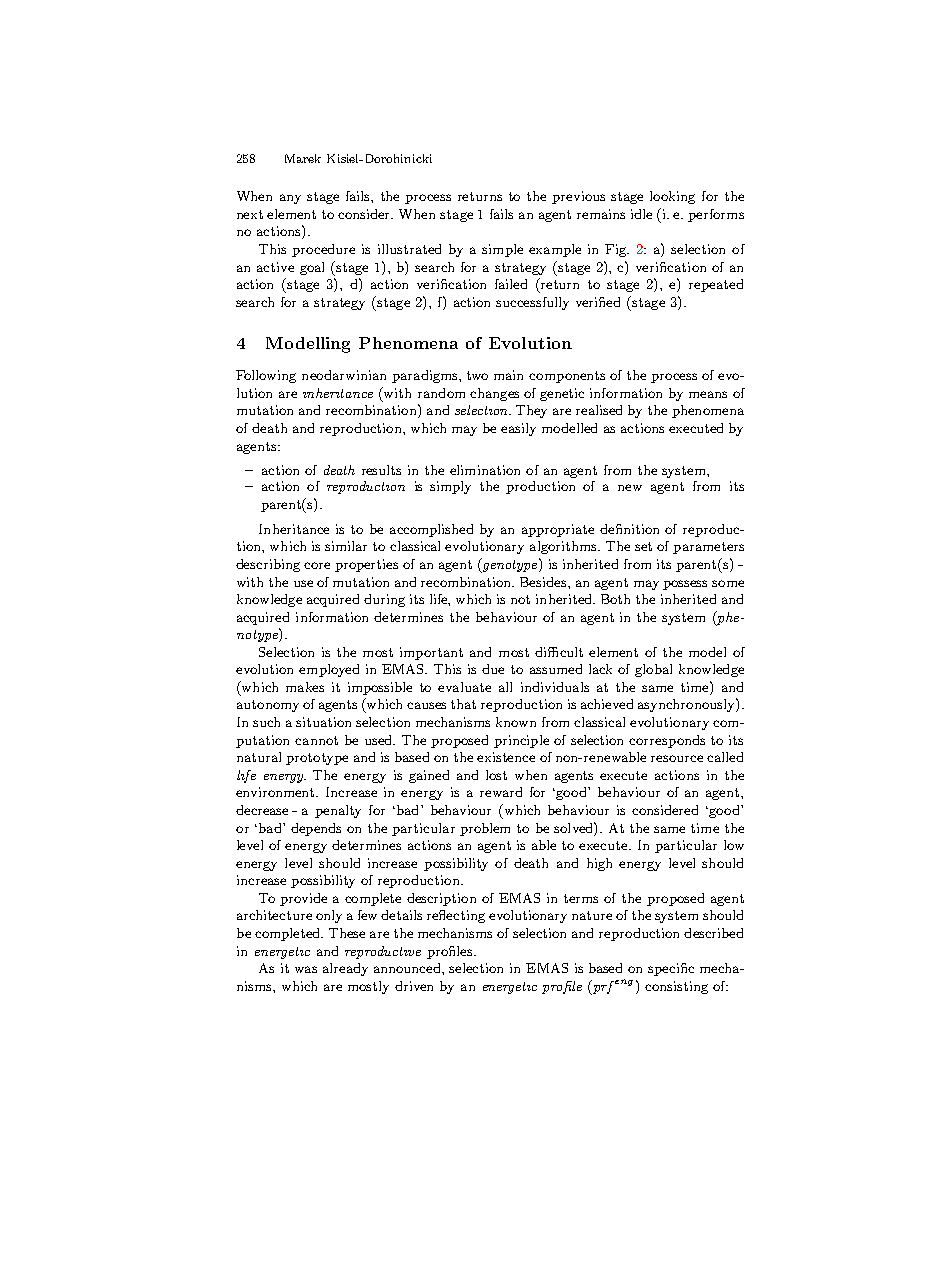  What do you see at coordinates (685, 585) in the page?
I see `possess` at bounding box center [685, 585].
